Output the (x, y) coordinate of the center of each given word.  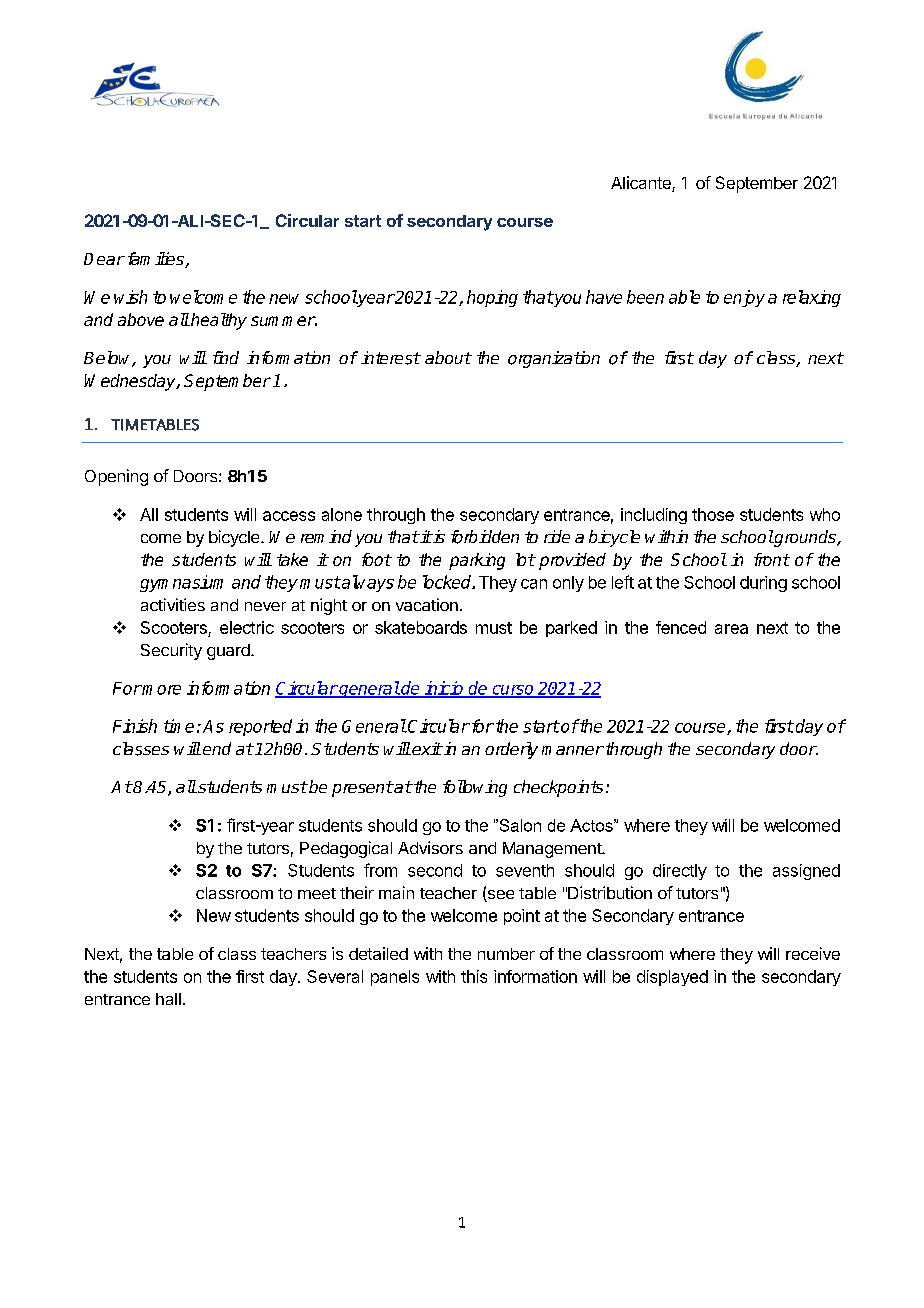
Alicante (642, 184)
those (713, 514)
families (157, 260)
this (474, 976)
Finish (135, 726)
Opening (116, 477)
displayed (672, 978)
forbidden (485, 537)
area (731, 629)
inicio (444, 689)
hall (168, 999)
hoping (492, 298)
